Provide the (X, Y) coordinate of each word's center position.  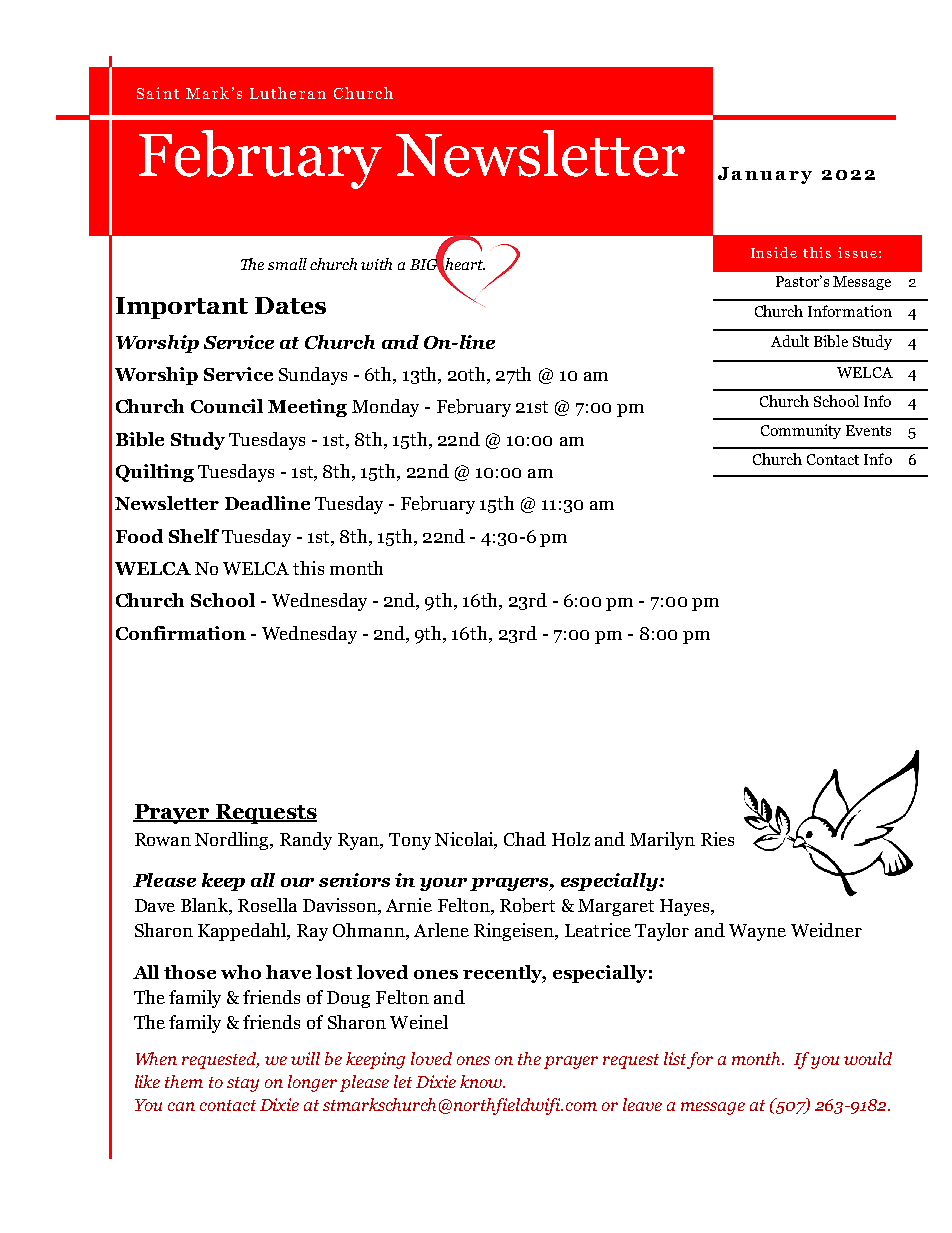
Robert (527, 905)
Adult (790, 341)
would (868, 1058)
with (376, 264)
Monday (385, 408)
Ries (717, 839)
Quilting (155, 473)
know (482, 1081)
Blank (205, 906)
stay (243, 1084)
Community (801, 431)
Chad (525, 839)
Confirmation (181, 633)
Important (182, 308)
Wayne (757, 932)
